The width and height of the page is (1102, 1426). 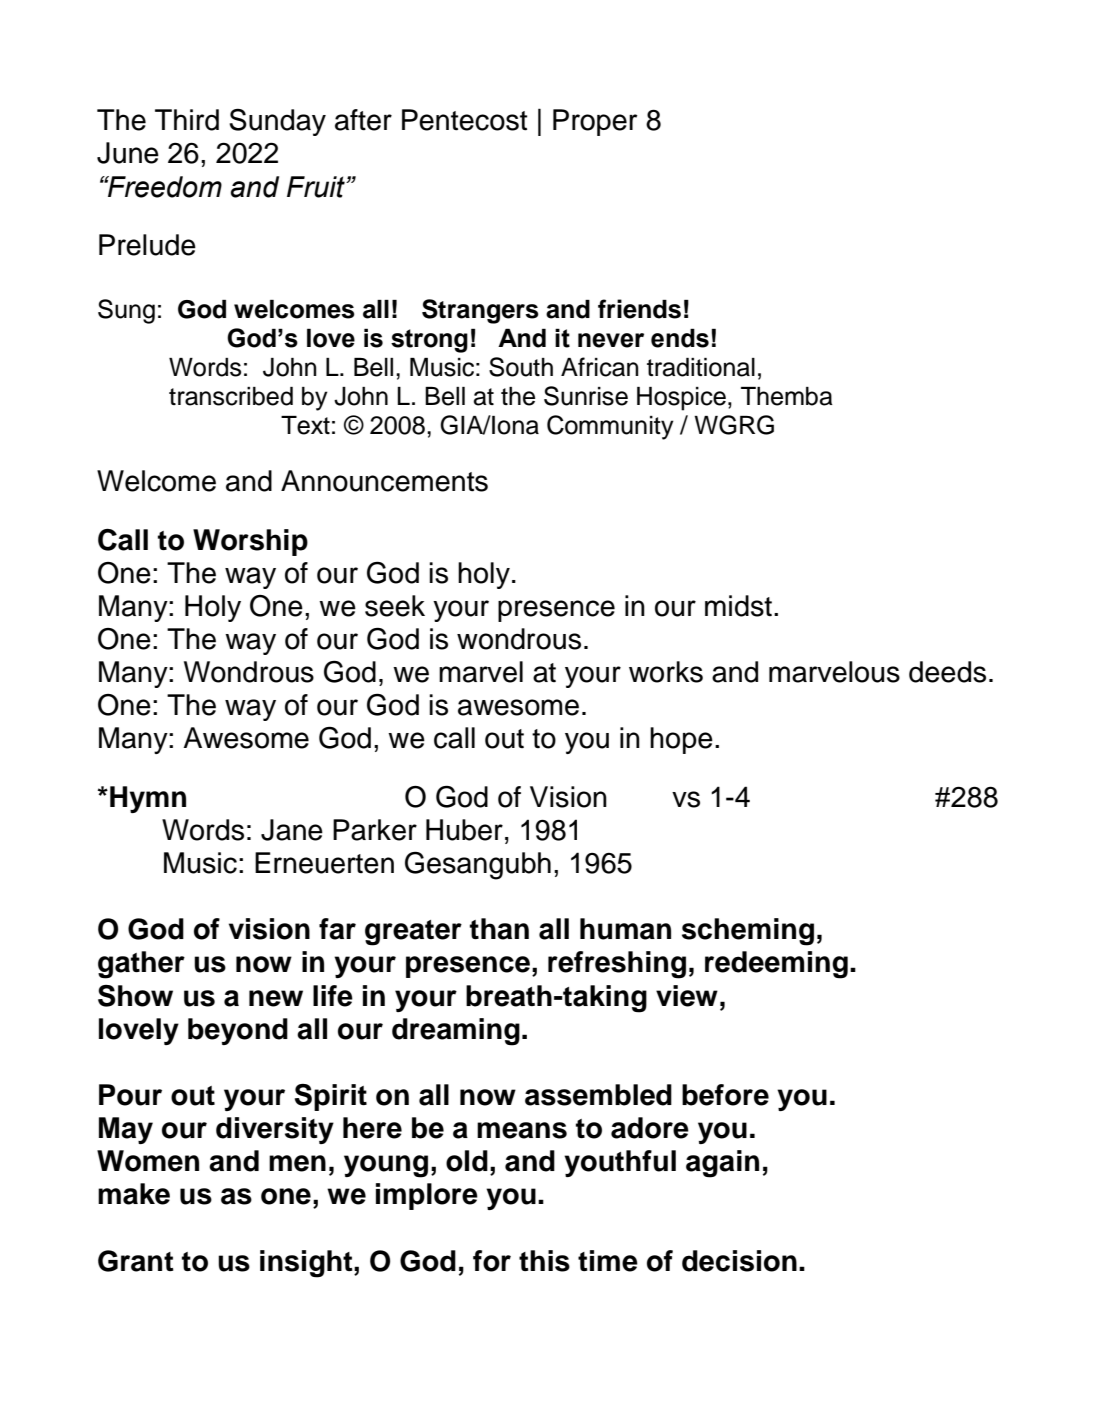 What do you see at coordinates (136, 1261) in the page?
I see `Grant` at bounding box center [136, 1261].
